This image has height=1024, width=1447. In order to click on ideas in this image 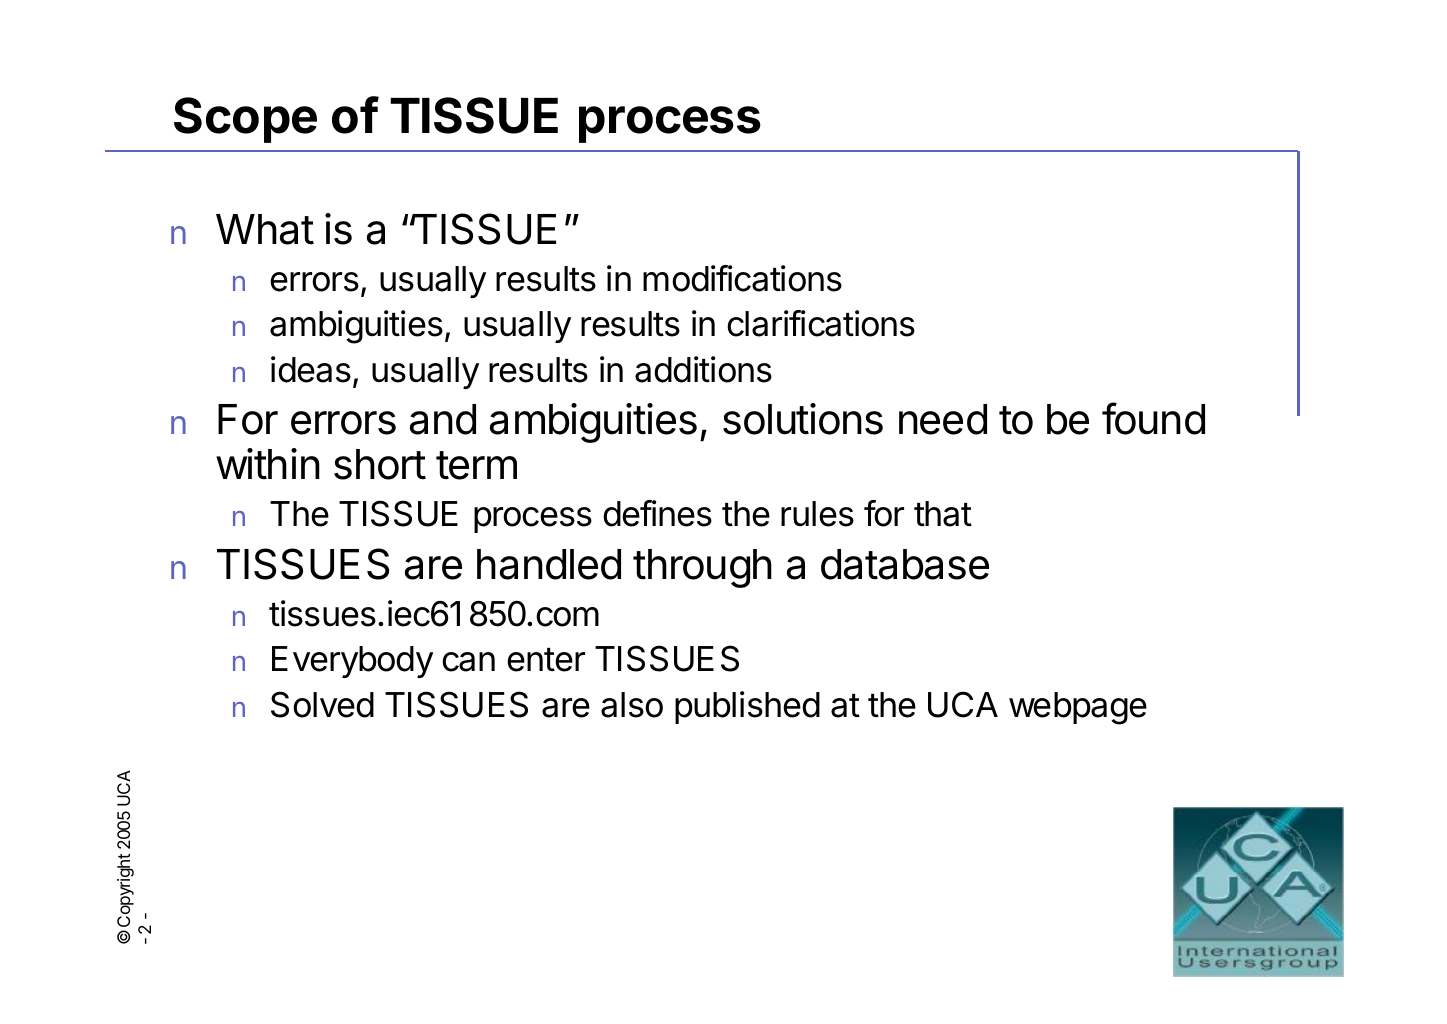, I will do `click(311, 369)`.
